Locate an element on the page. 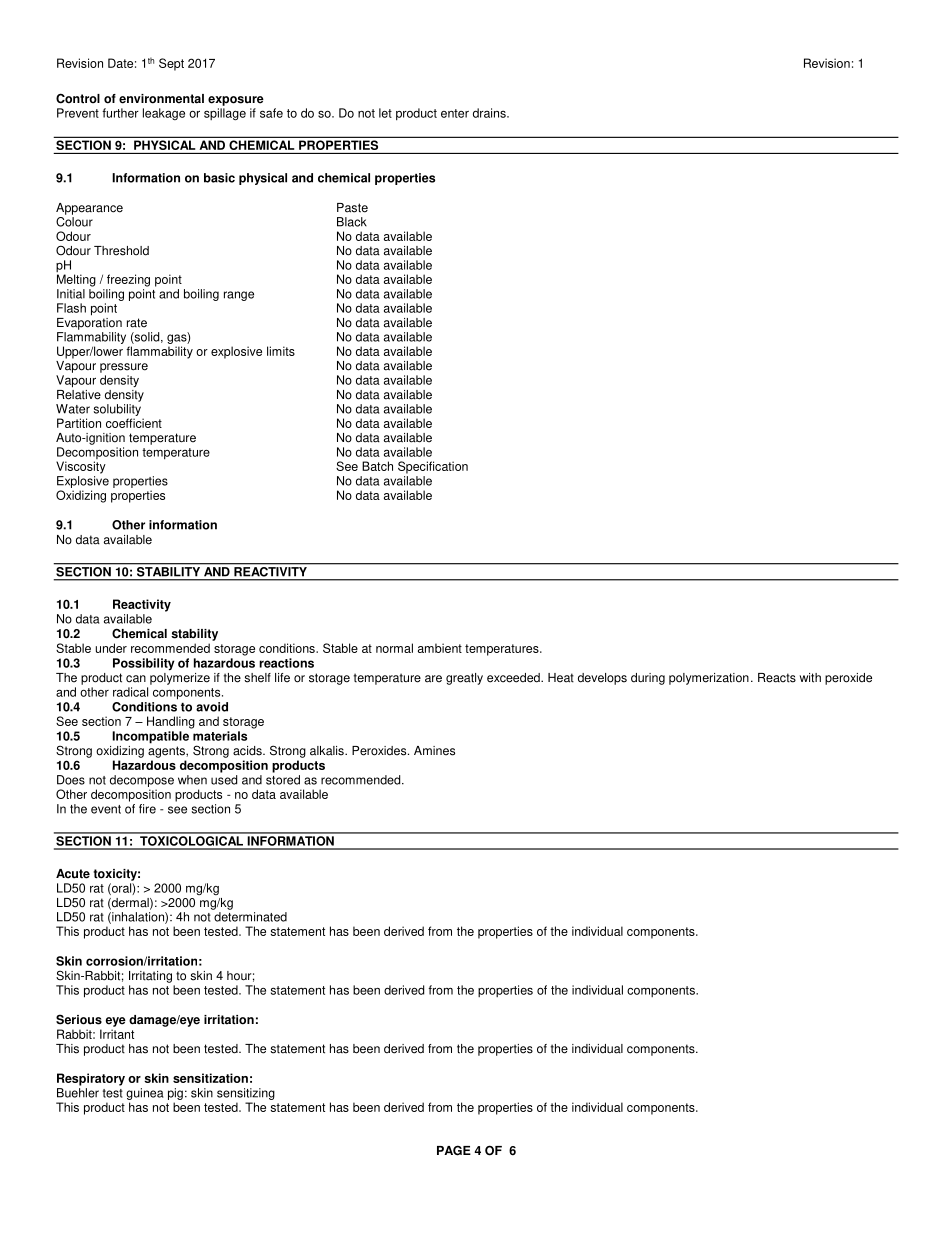 The image size is (952, 1233). drains is located at coordinates (490, 113).
